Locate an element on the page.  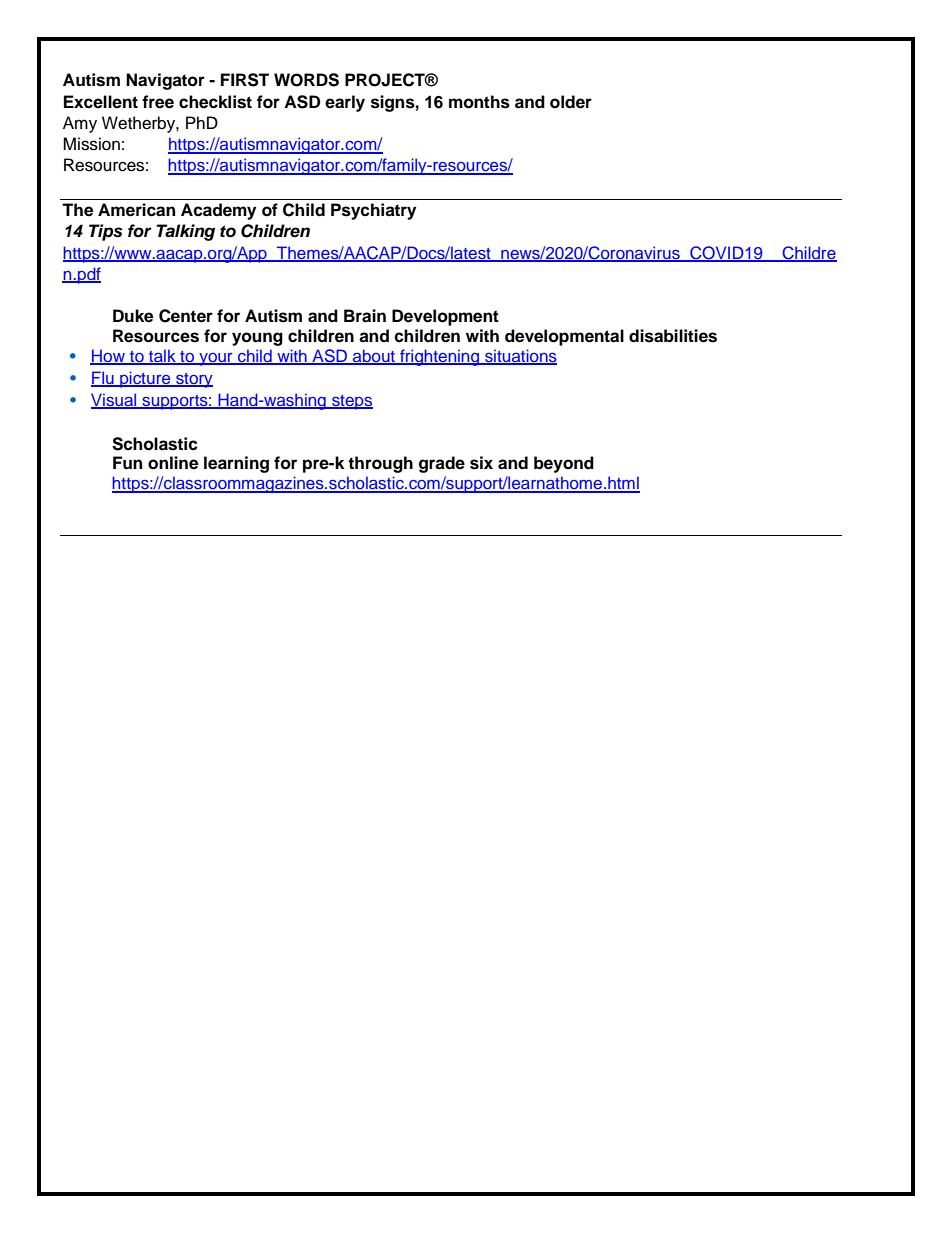
early is located at coordinates (345, 103).
